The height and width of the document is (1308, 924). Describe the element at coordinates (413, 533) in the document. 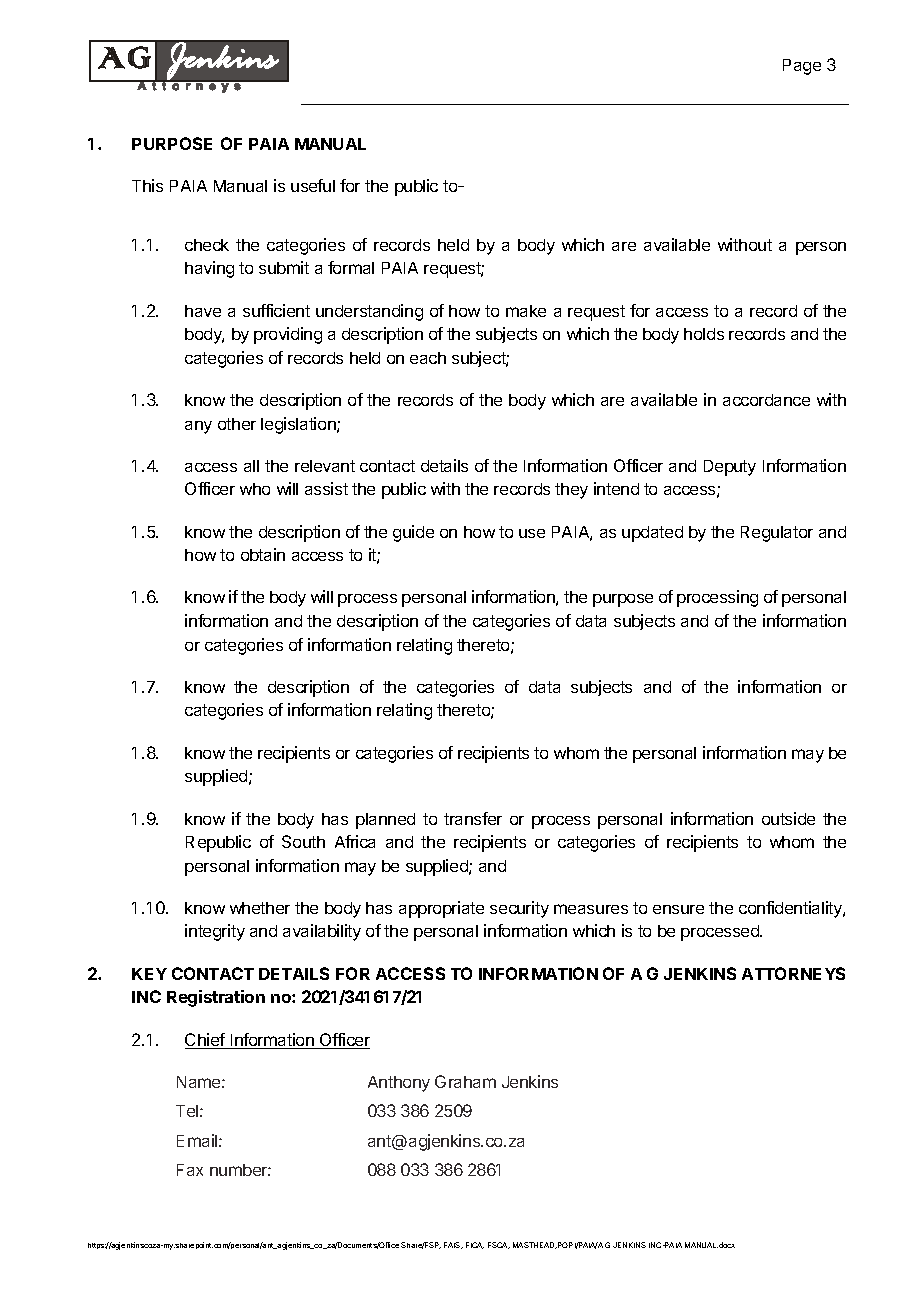

I see `guide` at that location.
